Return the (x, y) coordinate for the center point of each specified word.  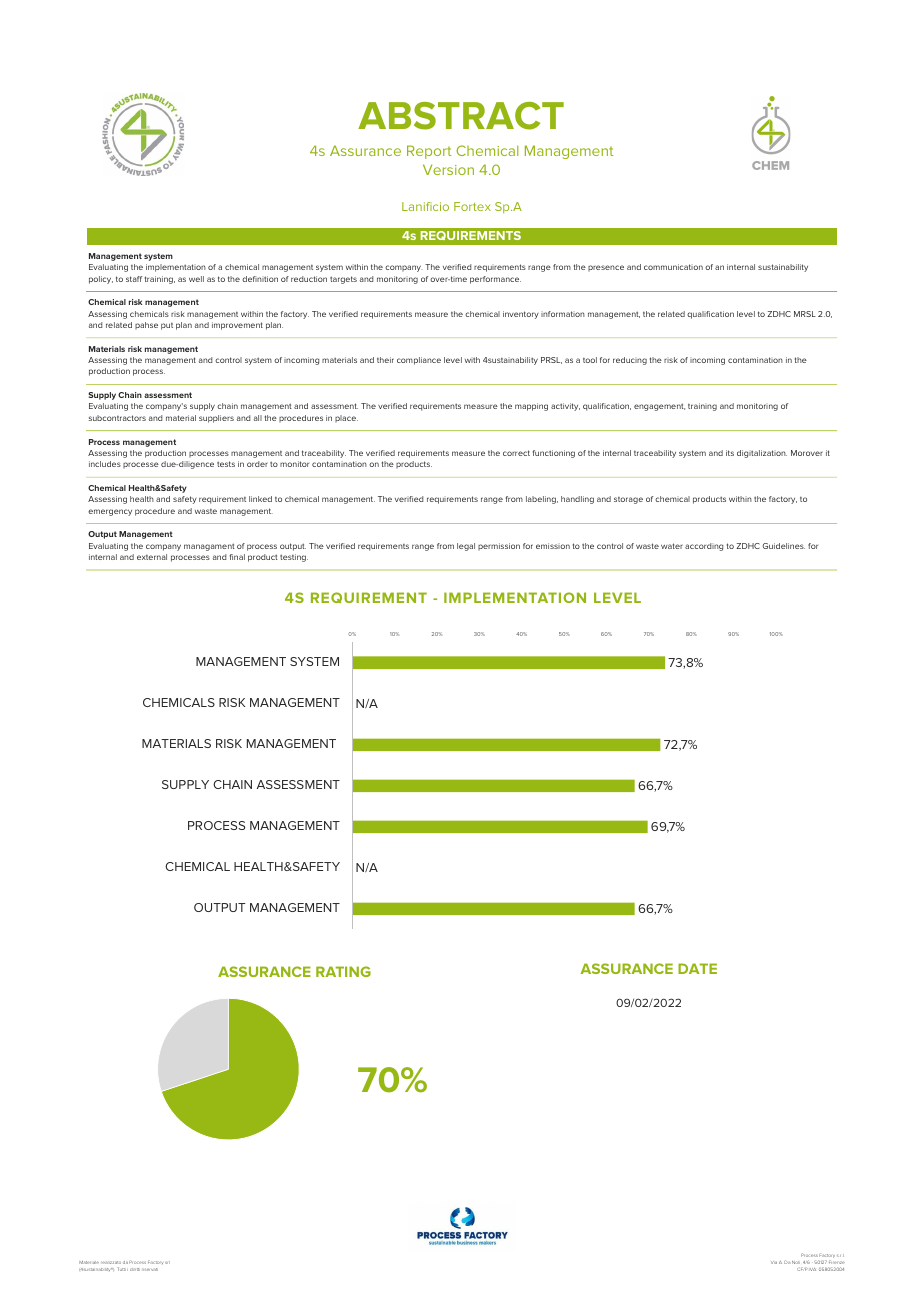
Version (448, 169)
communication (673, 267)
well (196, 279)
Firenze (836, 1263)
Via (774, 1262)
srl (167, 1262)
